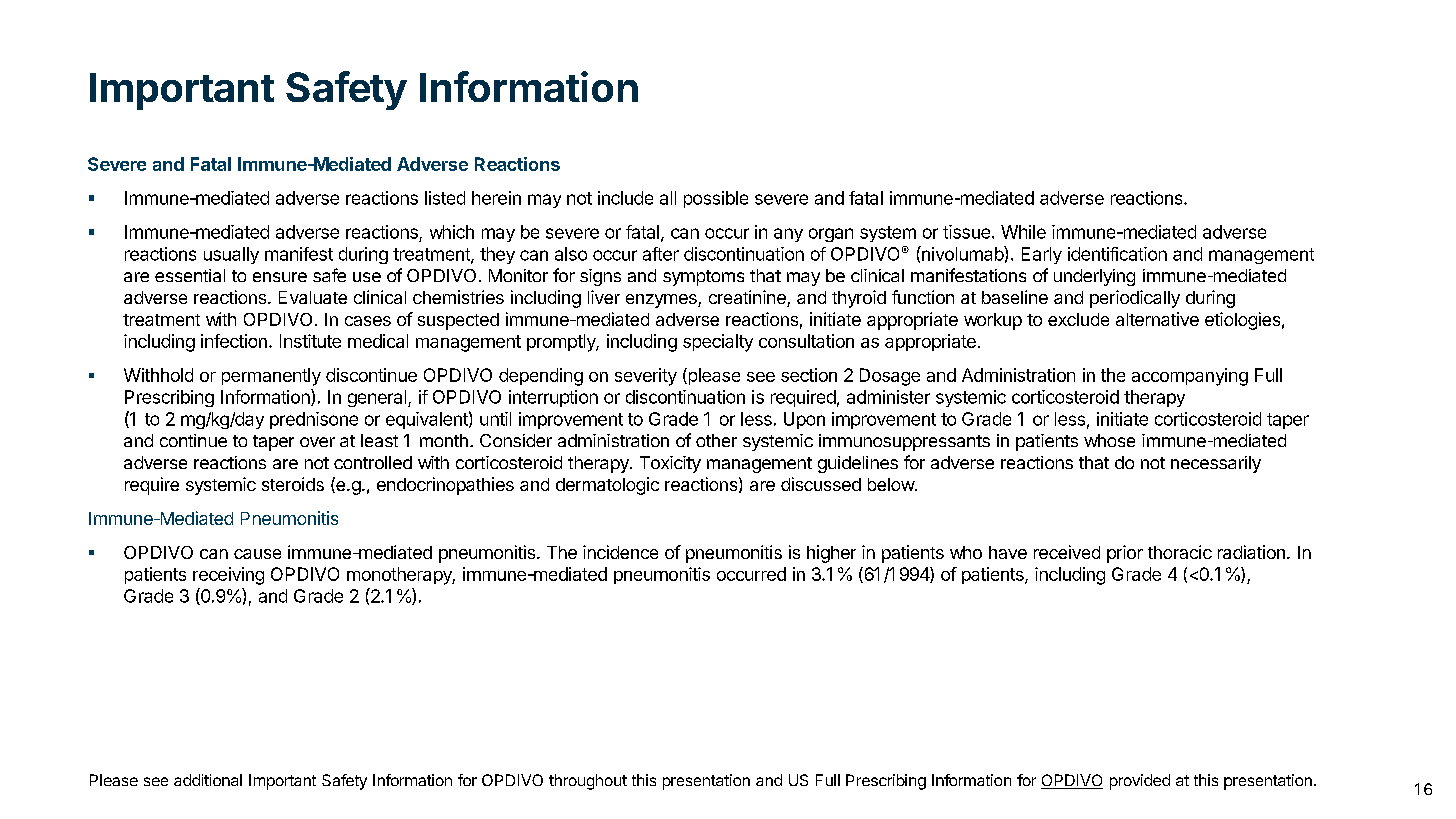 The image size is (1456, 819). What do you see at coordinates (208, 780) in the screenshot?
I see `additional` at bounding box center [208, 780].
